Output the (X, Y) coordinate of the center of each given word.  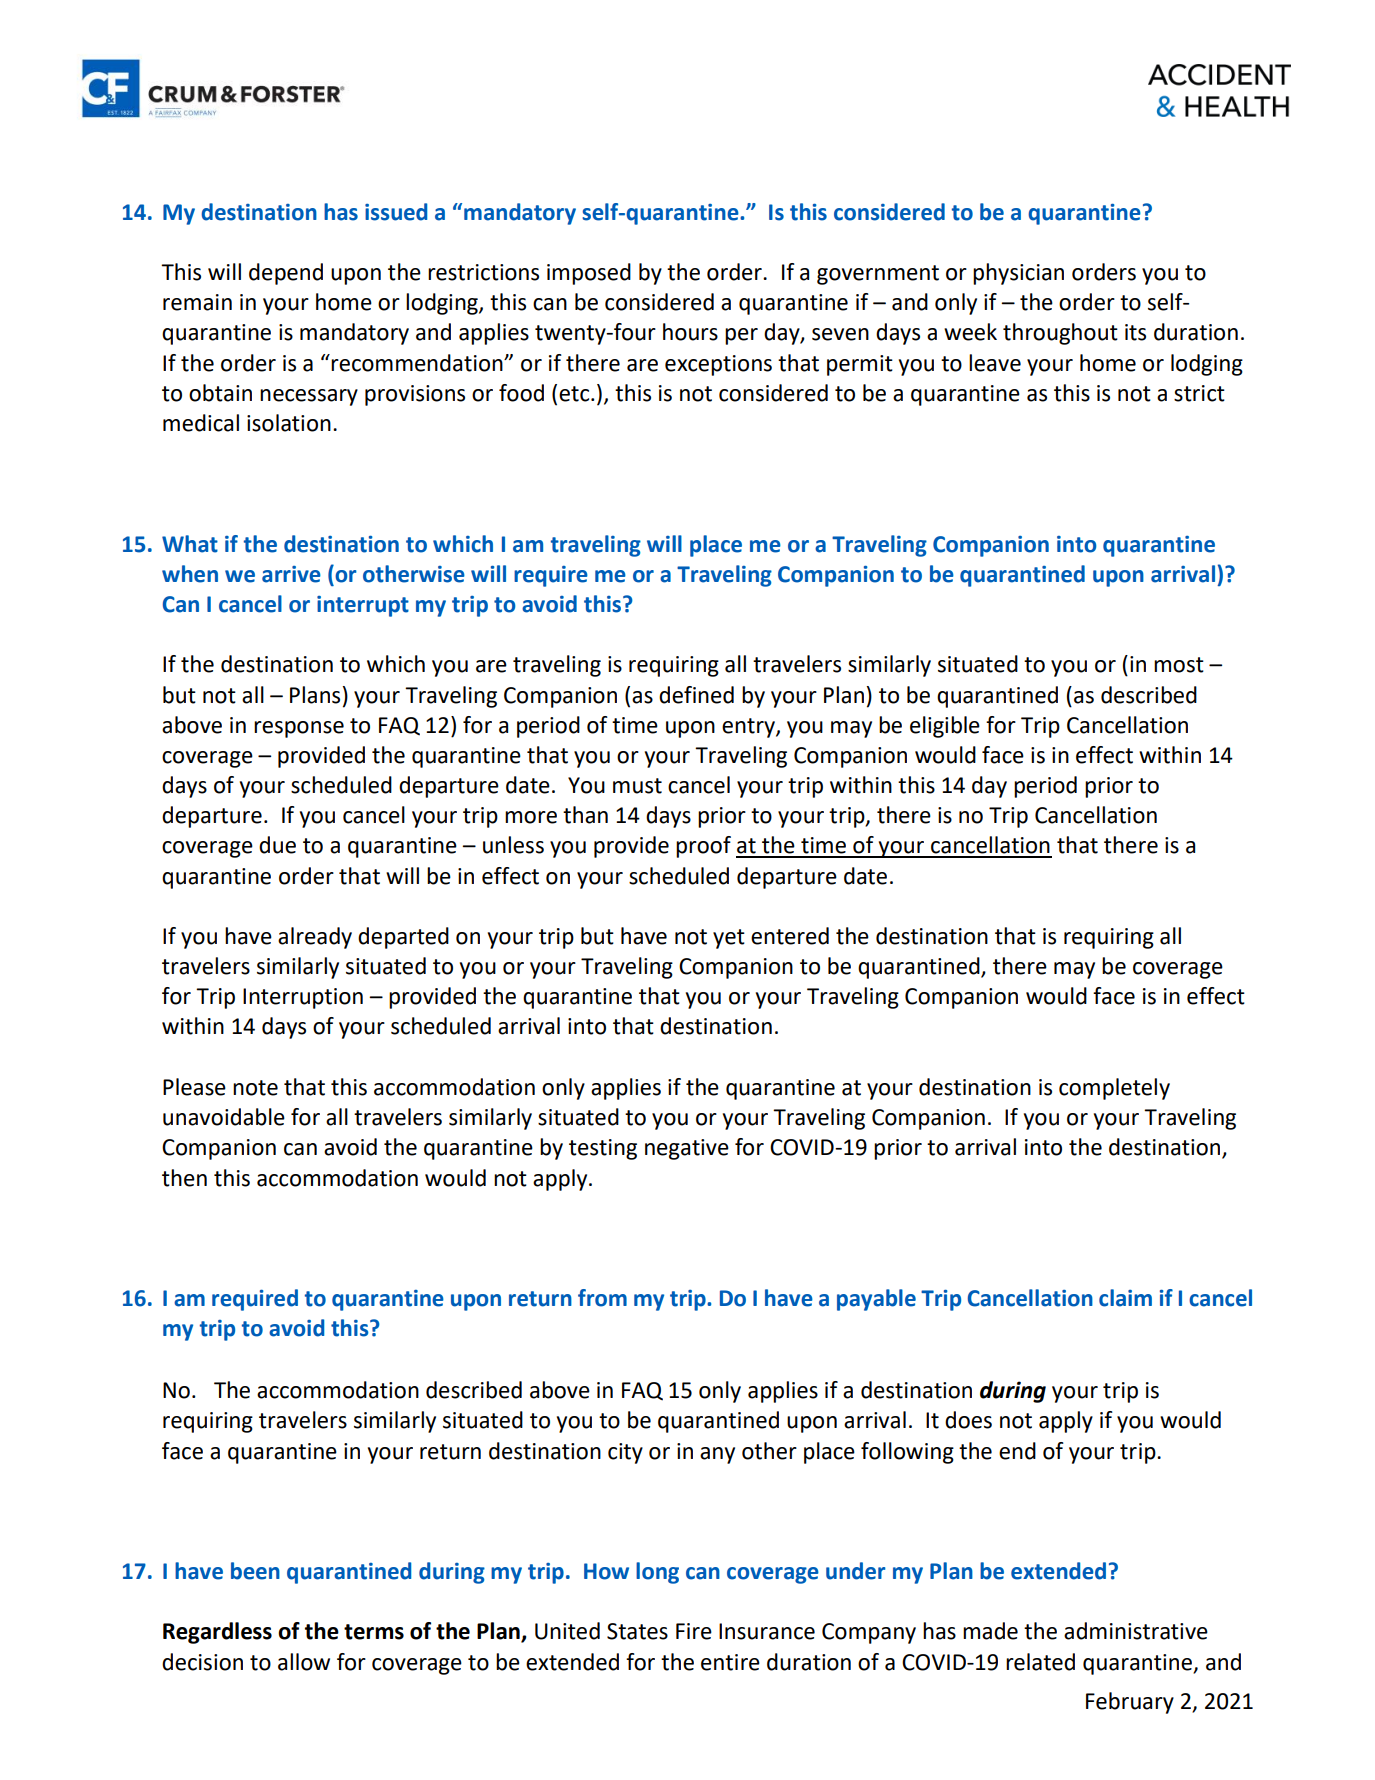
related (1040, 1662)
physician (1018, 274)
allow (304, 1662)
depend (286, 274)
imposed (589, 274)
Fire (694, 1631)
